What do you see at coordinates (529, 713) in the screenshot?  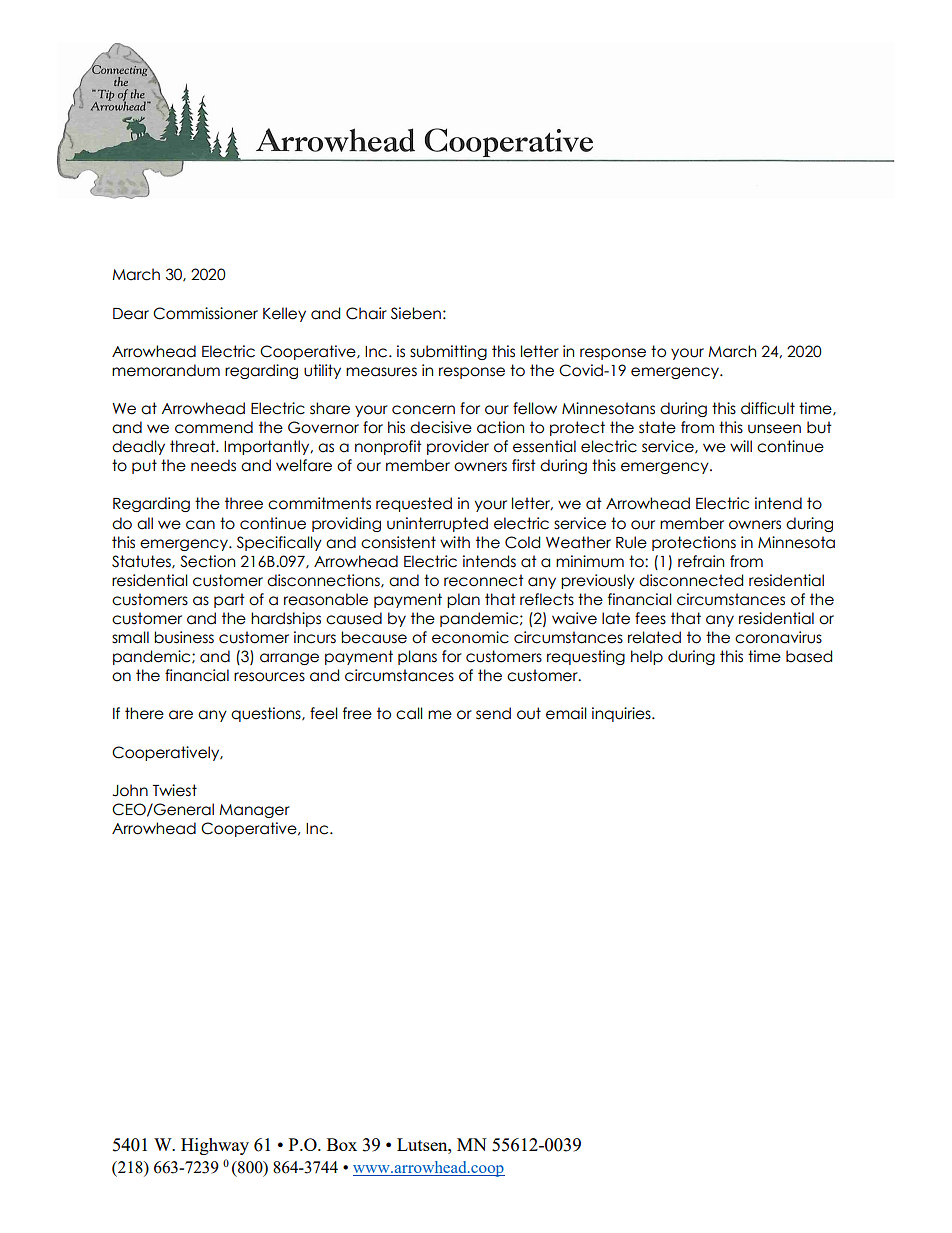 I see `out` at bounding box center [529, 713].
